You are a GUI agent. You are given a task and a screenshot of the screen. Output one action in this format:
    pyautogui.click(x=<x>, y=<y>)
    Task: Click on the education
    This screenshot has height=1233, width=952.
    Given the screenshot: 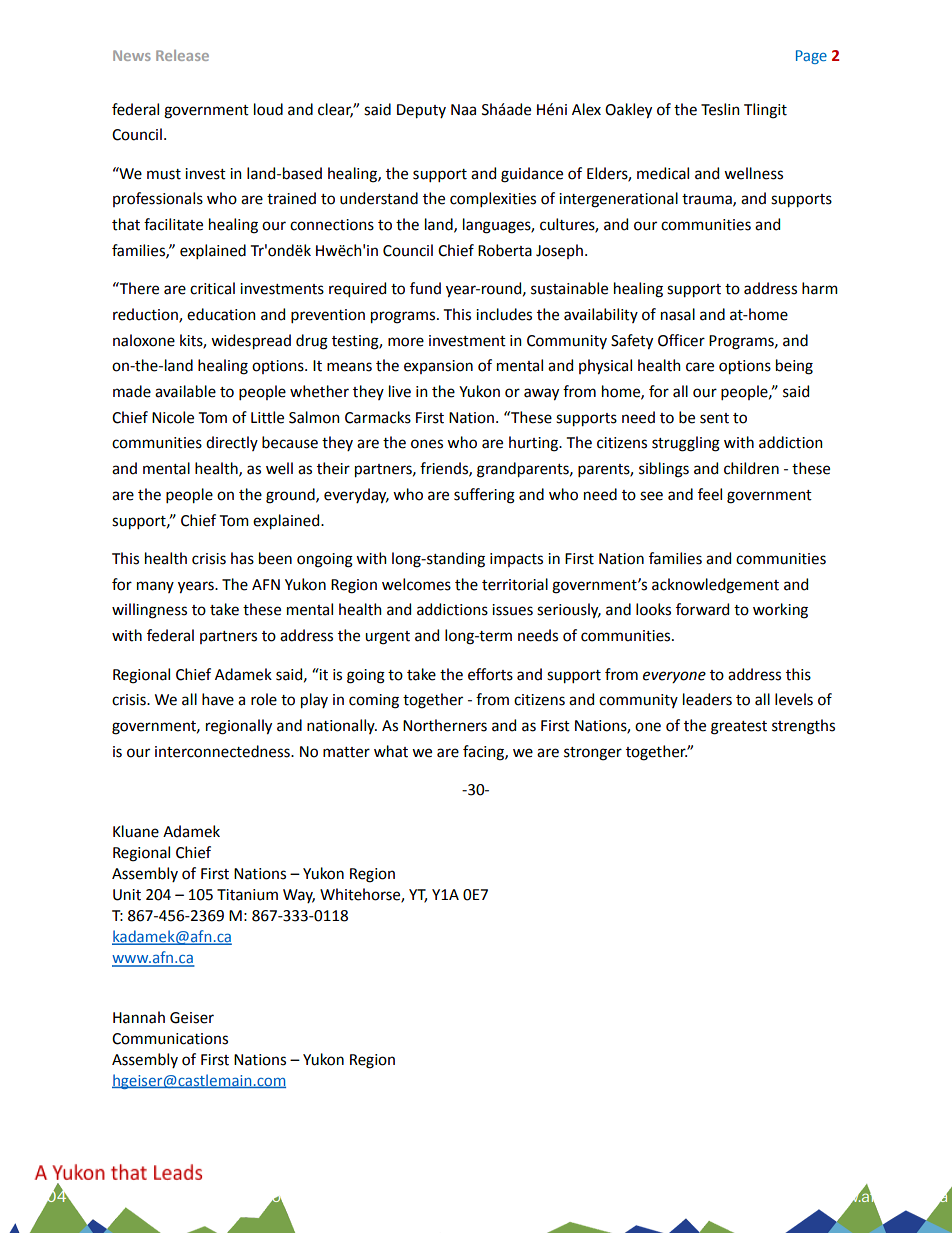 What is the action you would take?
    pyautogui.click(x=221, y=314)
